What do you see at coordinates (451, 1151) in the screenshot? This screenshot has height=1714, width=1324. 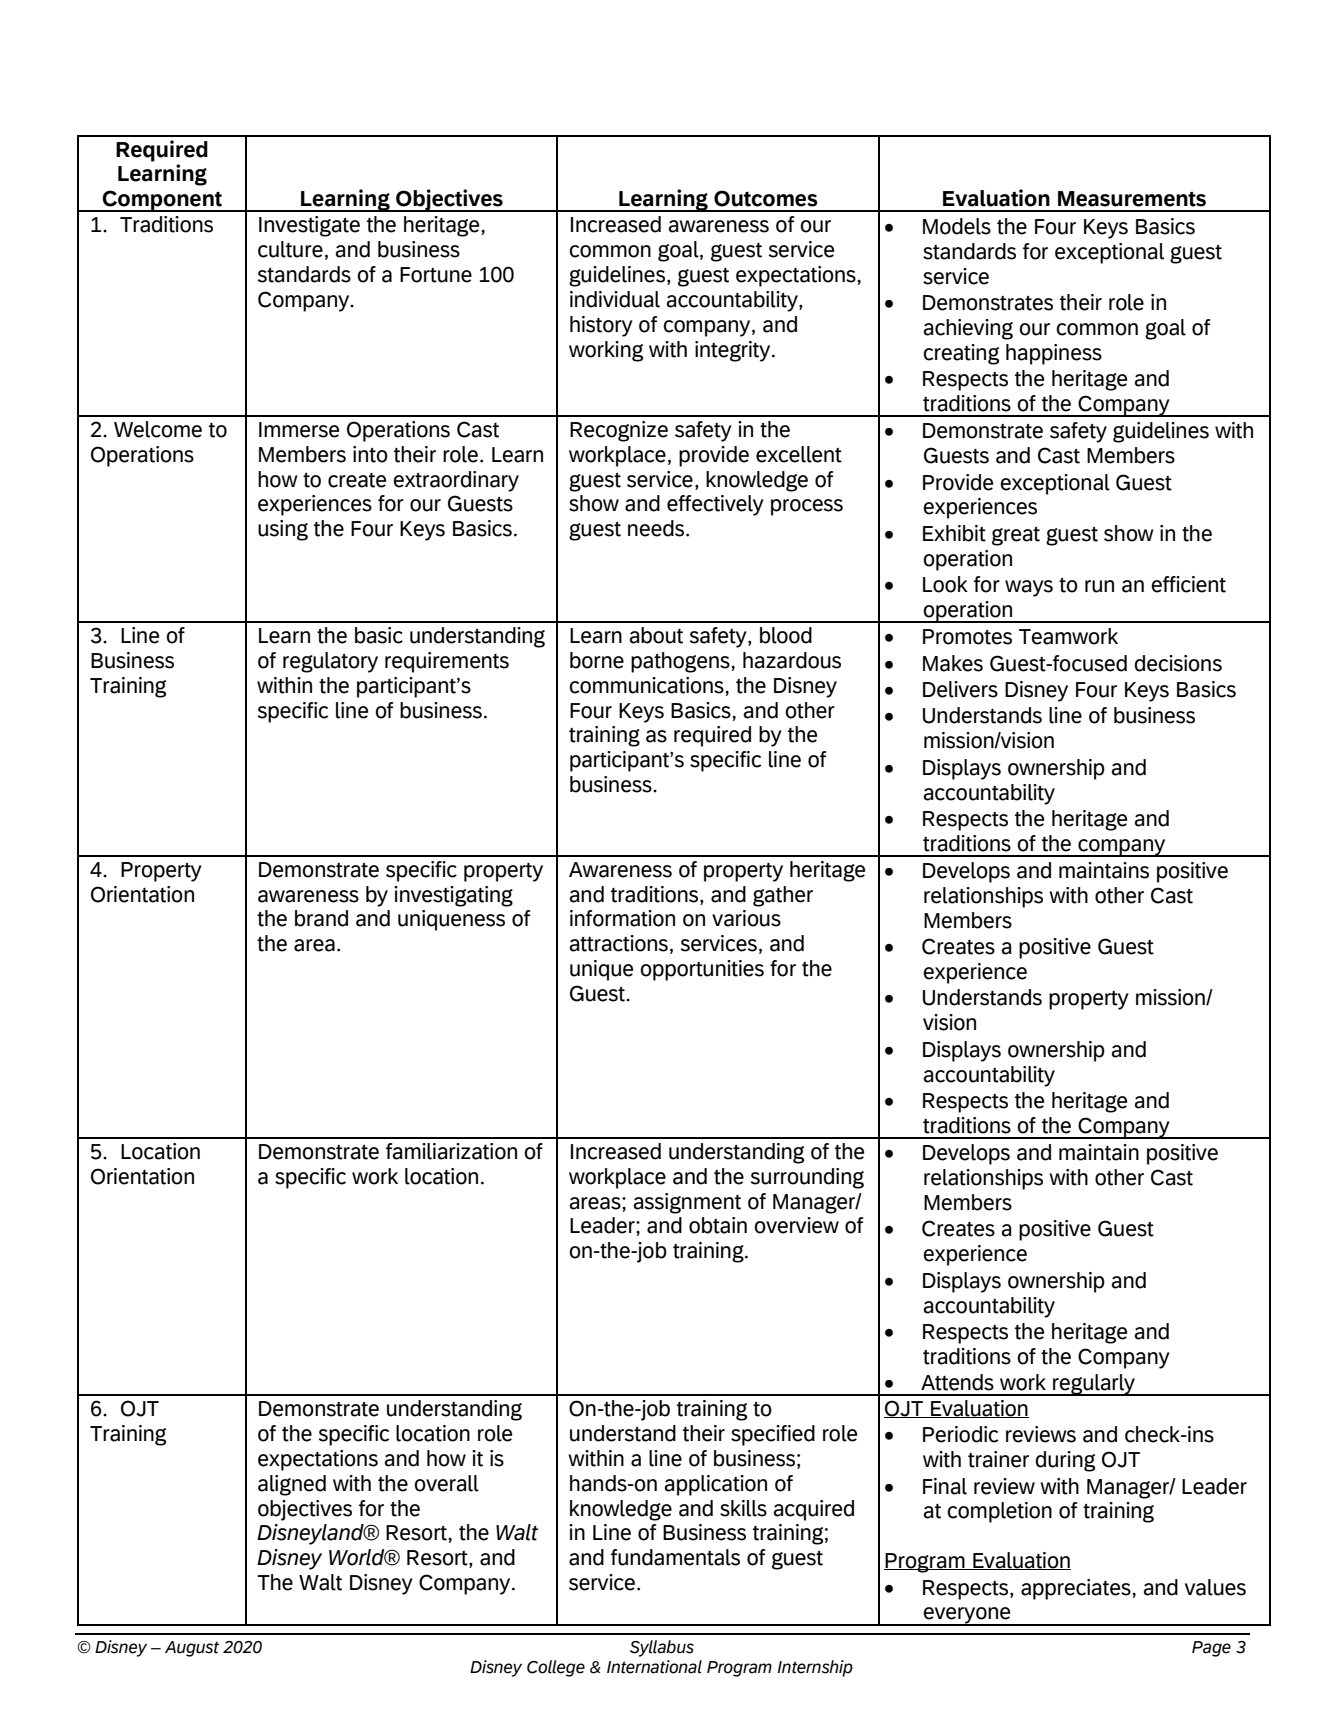 I see `familiarization` at bounding box center [451, 1151].
